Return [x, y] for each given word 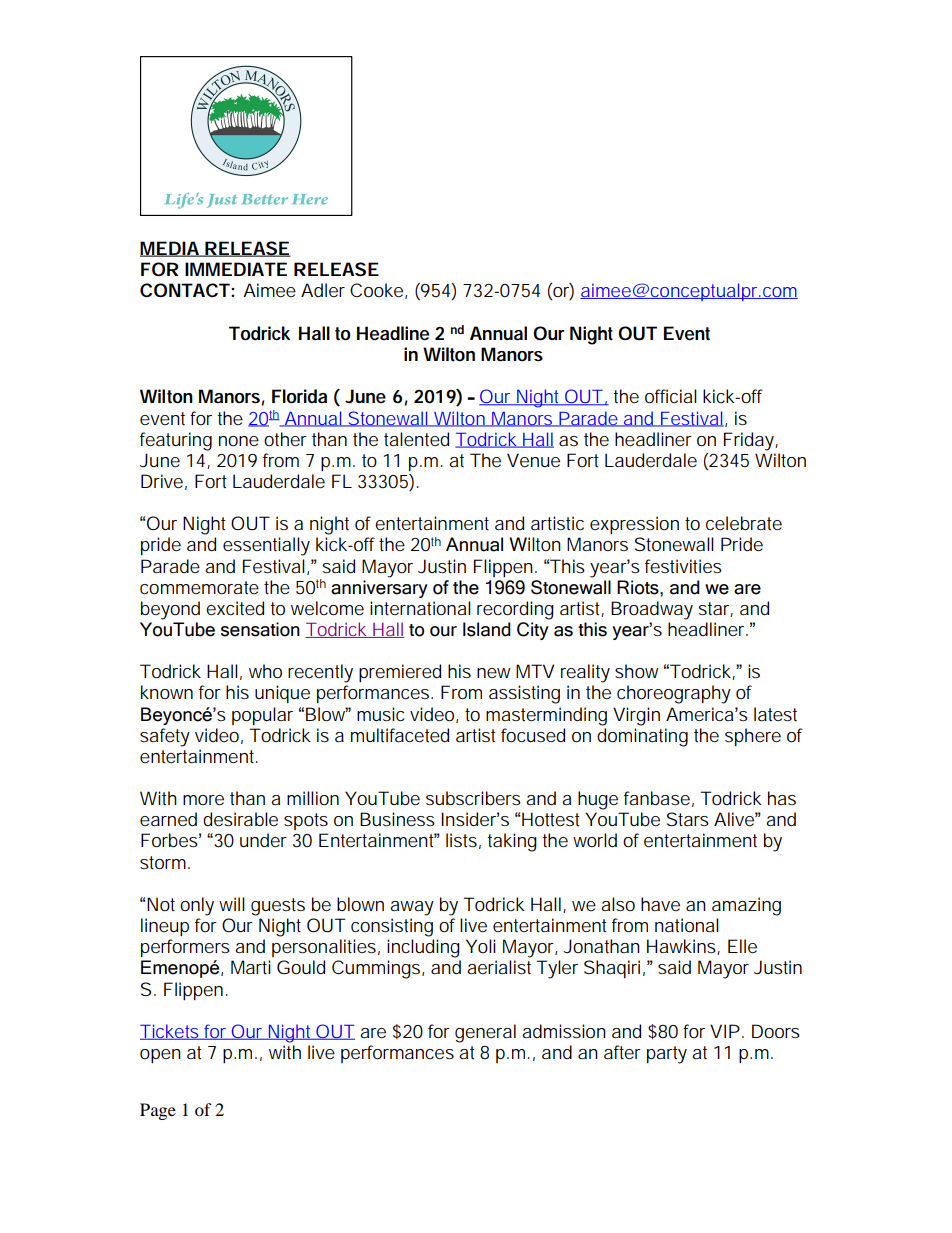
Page [158, 1111]
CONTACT [185, 290]
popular [262, 716]
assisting [524, 694]
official [671, 396]
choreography [674, 694]
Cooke [376, 290]
